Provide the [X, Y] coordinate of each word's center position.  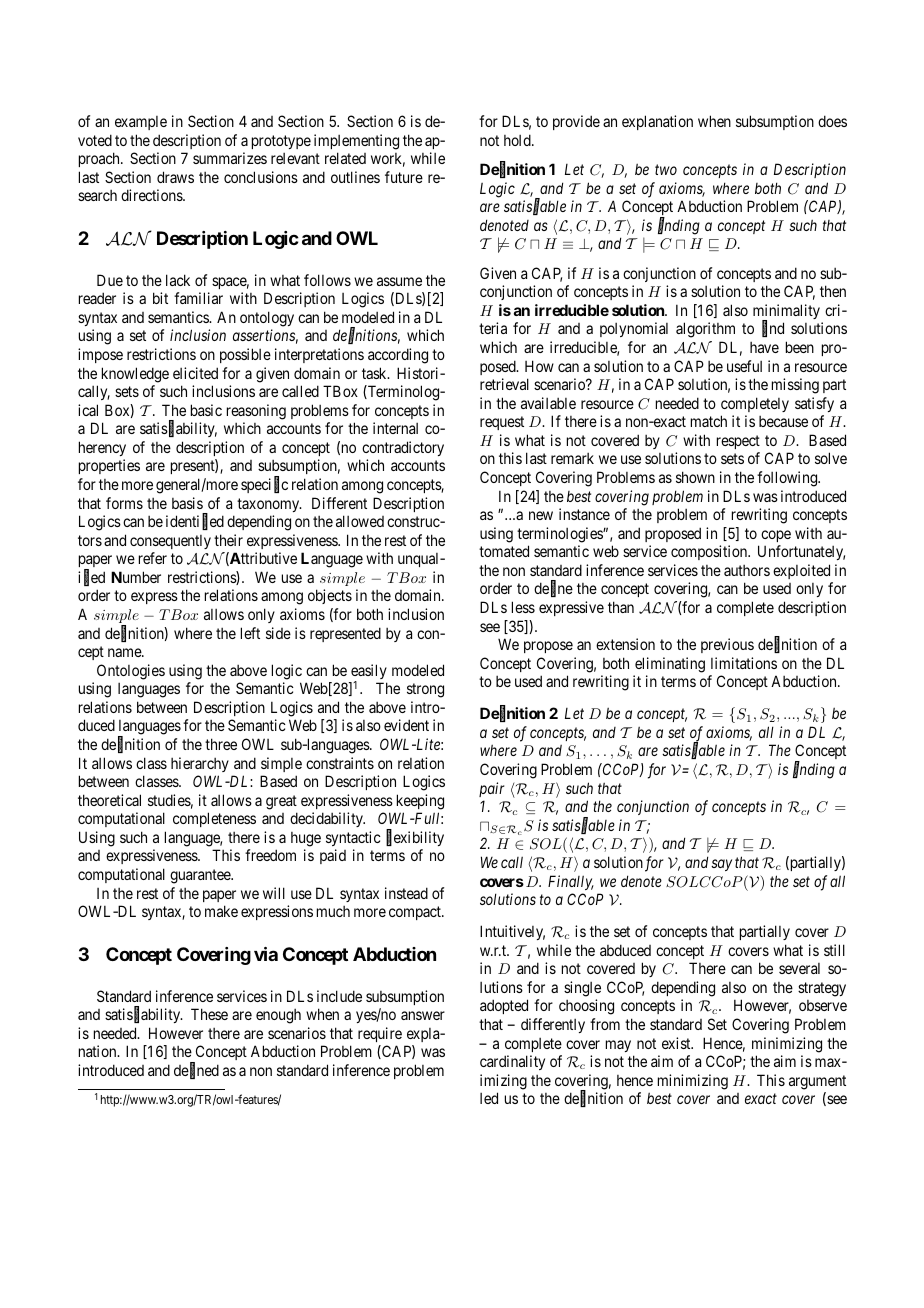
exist [677, 1043]
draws [175, 177]
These [209, 1014]
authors [747, 570]
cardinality [512, 1062]
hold [518, 140]
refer [153, 558]
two [666, 170]
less [523, 607]
